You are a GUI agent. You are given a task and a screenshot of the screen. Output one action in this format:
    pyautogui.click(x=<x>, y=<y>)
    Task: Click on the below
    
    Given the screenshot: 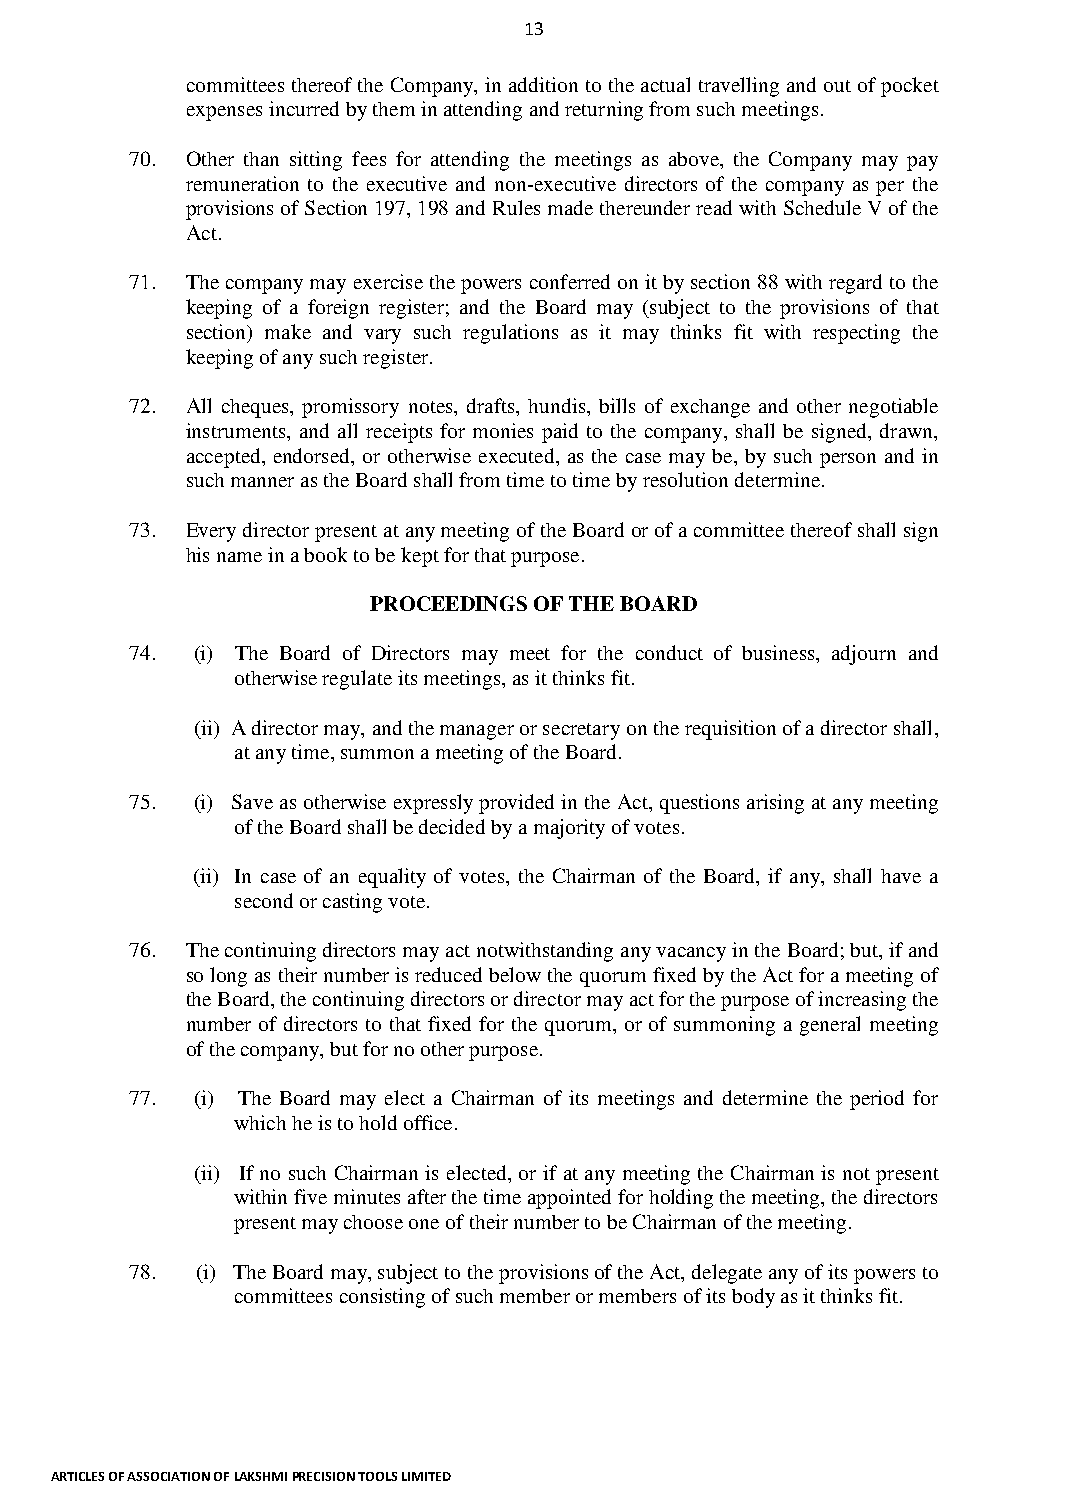 What is the action you would take?
    pyautogui.click(x=515, y=974)
